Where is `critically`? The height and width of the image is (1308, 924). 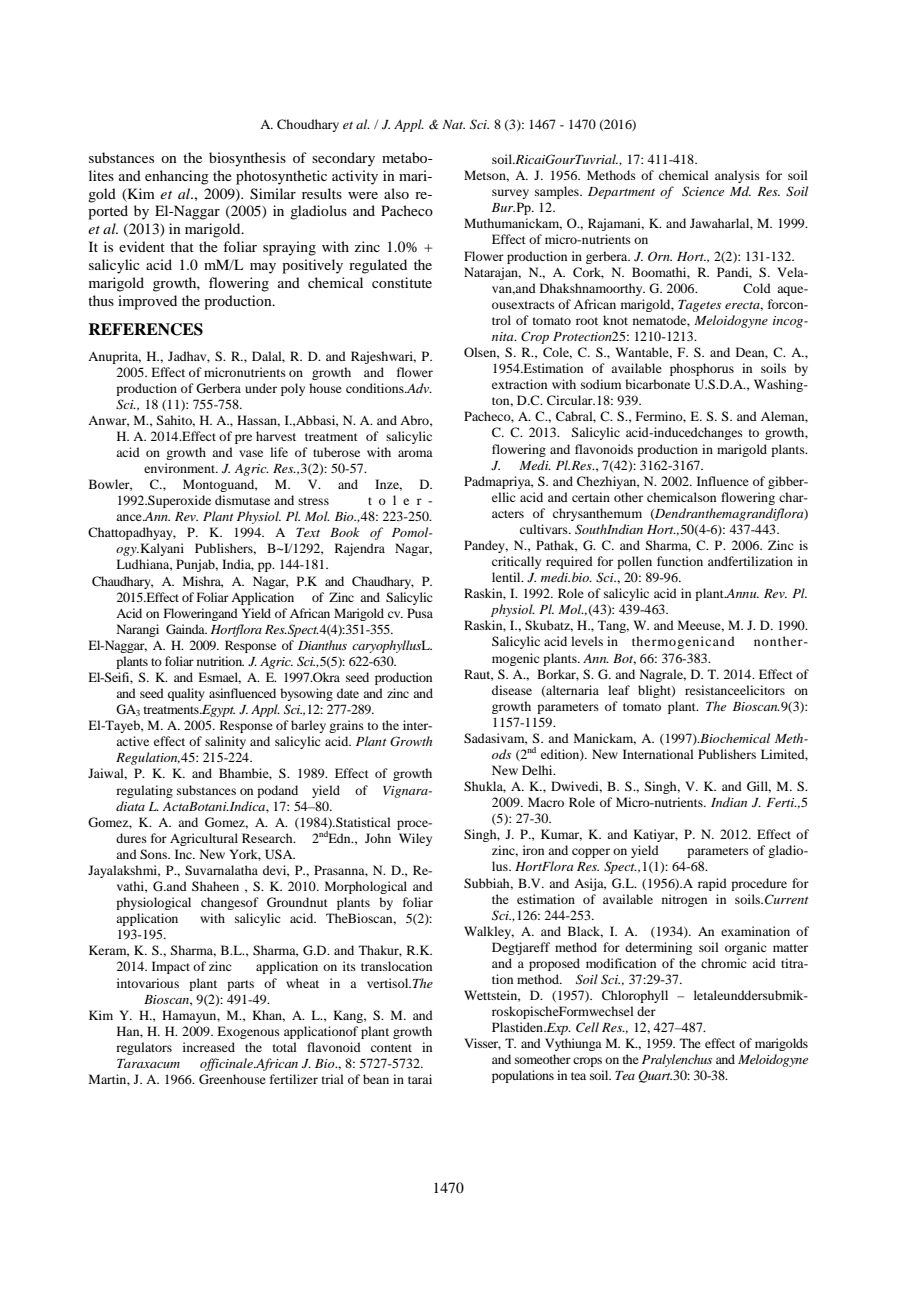 critically is located at coordinates (516, 562).
